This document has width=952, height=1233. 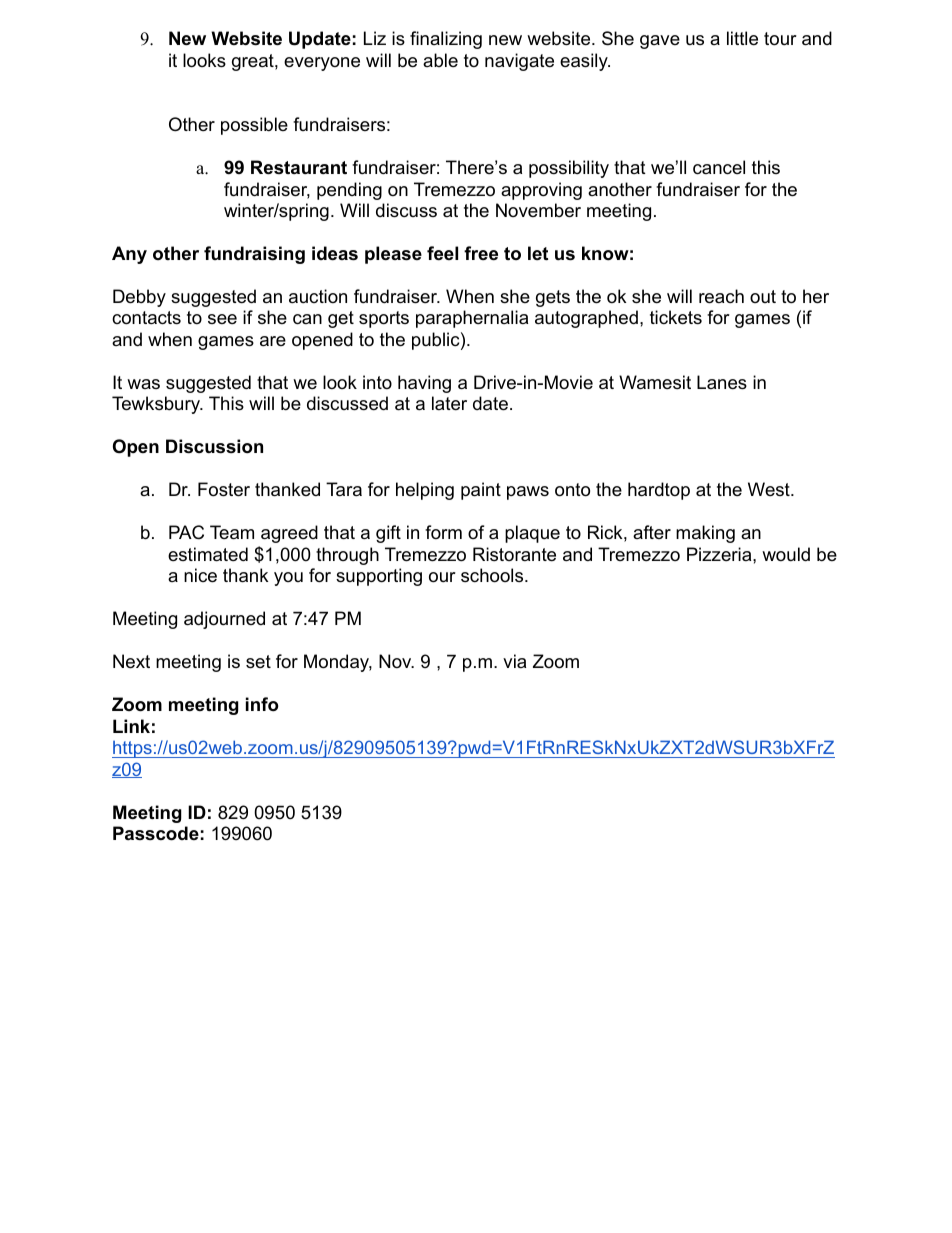 What do you see at coordinates (492, 575) in the document?
I see `schools` at bounding box center [492, 575].
